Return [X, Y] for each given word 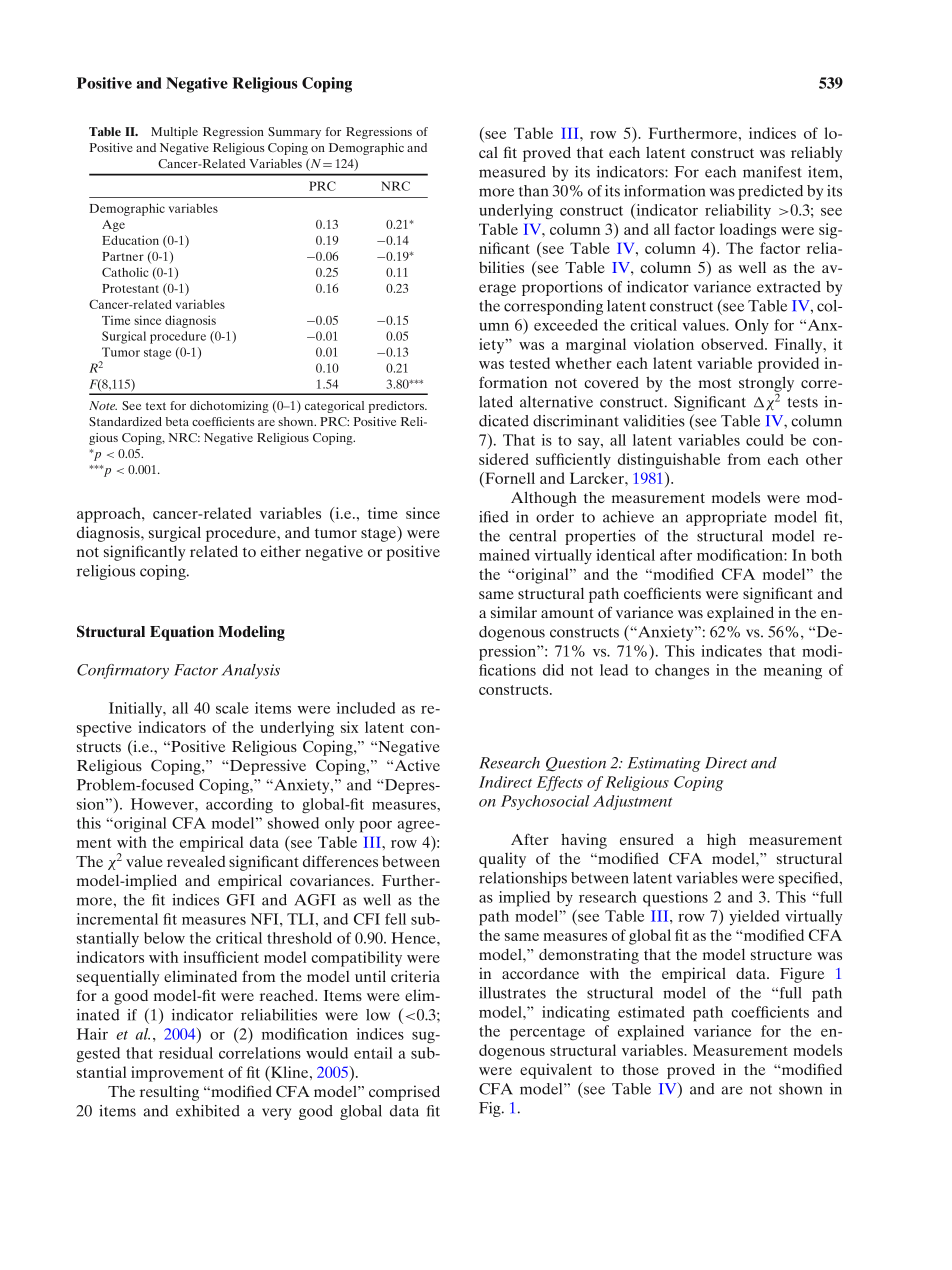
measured [512, 172]
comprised [404, 1093]
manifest [772, 172]
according [239, 806]
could [765, 440]
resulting [169, 1093]
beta [177, 421]
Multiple [174, 133]
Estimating [664, 764]
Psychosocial [545, 802]
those [640, 1069]
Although [544, 499]
